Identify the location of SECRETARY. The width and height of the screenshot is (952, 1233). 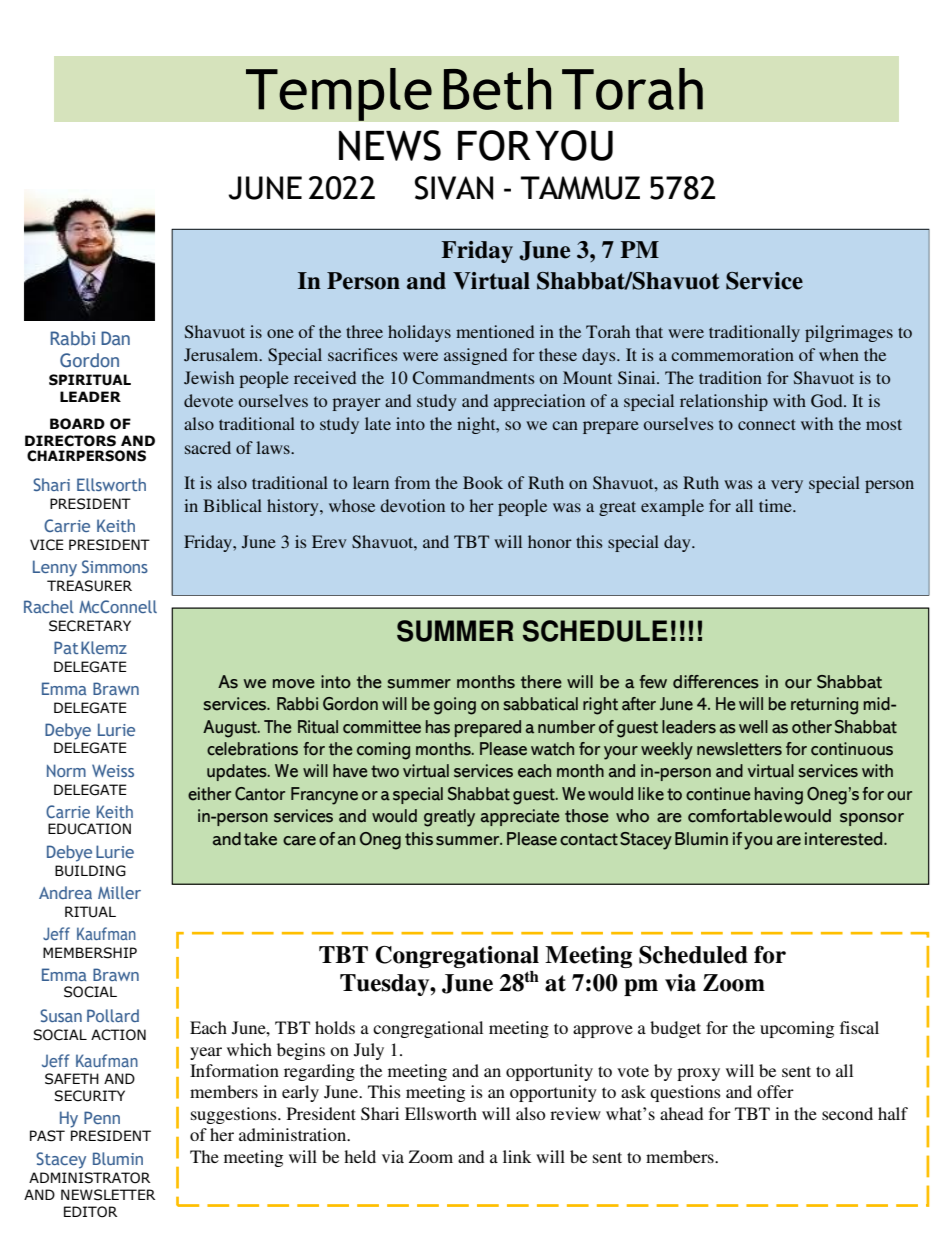
(90, 626).
